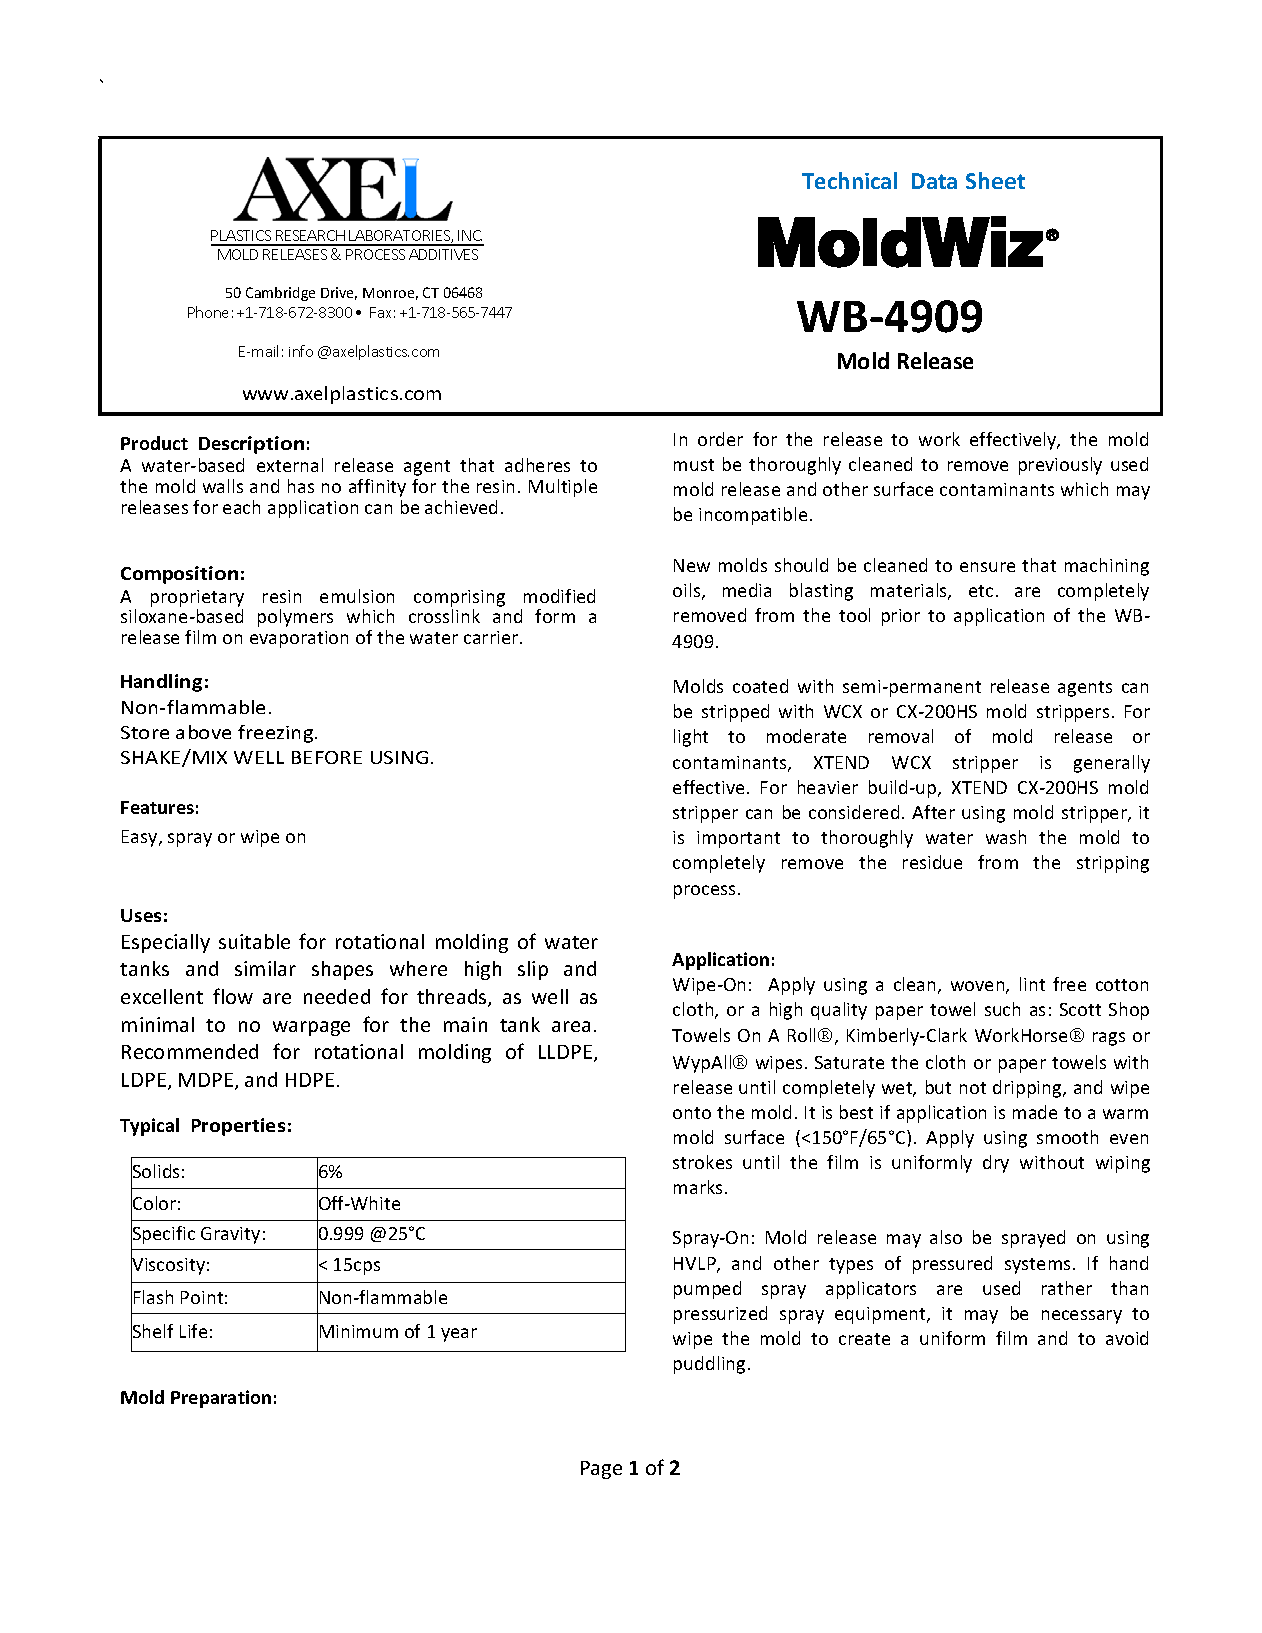 This screenshot has width=1262, height=1633. What do you see at coordinates (280, 294) in the screenshot?
I see `Cambridge` at bounding box center [280, 294].
